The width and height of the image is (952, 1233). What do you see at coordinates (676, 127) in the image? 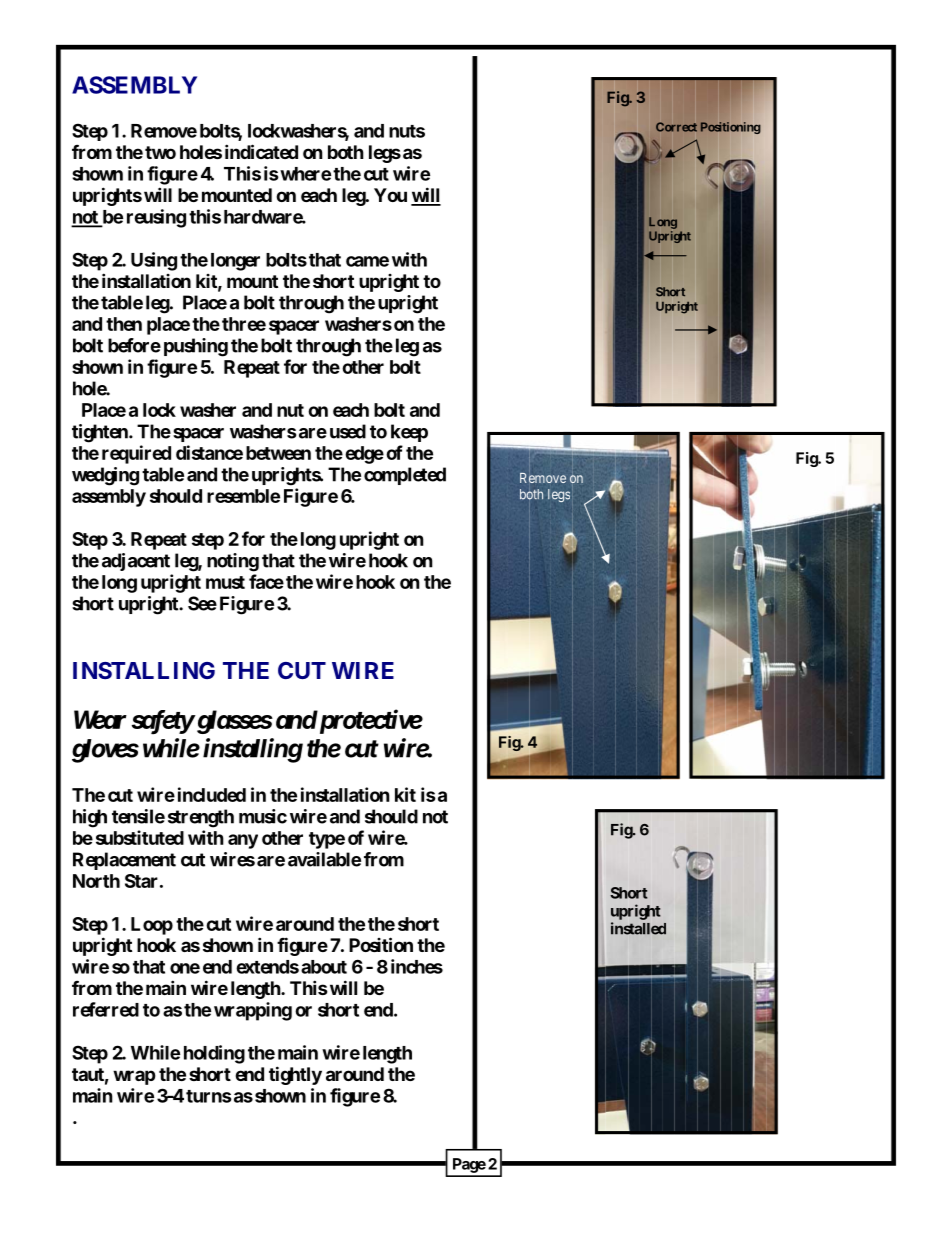
I see `Correct` at bounding box center [676, 127].
